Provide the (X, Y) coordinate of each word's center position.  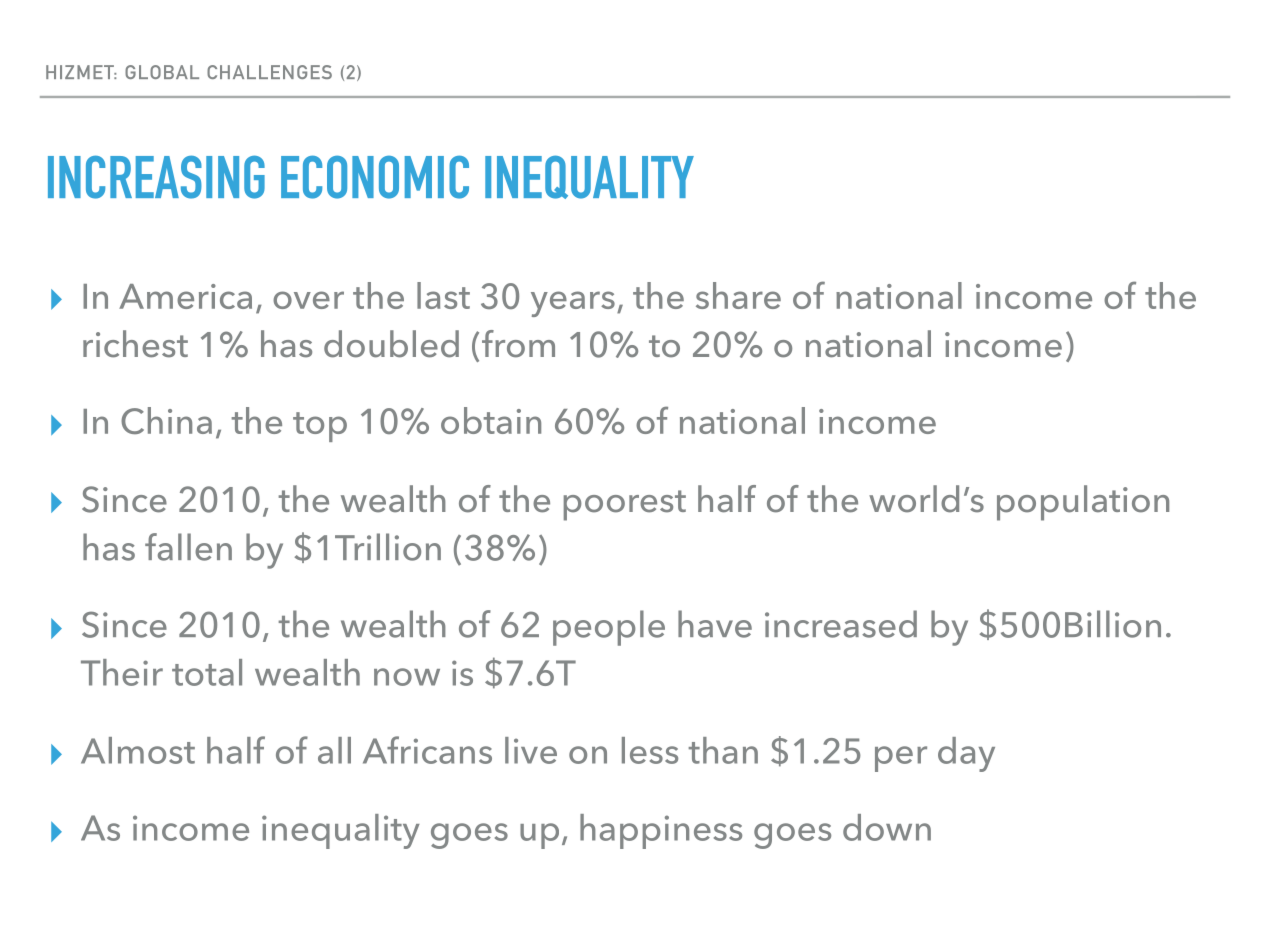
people (609, 628)
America (185, 296)
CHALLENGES (269, 72)
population (1083, 503)
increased (841, 624)
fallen (188, 547)
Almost (138, 750)
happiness (661, 831)
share (738, 295)
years (573, 304)
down (887, 827)
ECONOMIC (375, 177)
